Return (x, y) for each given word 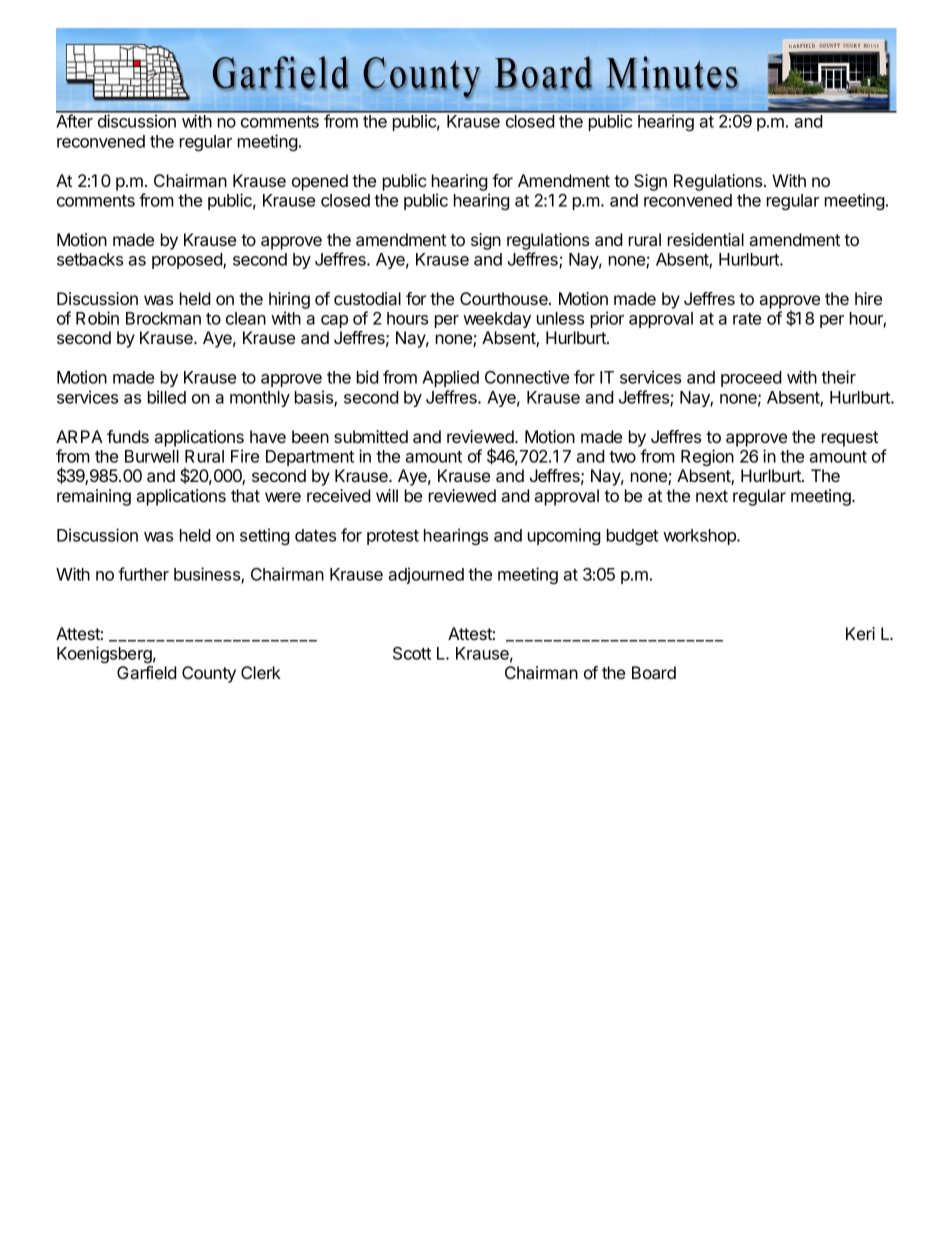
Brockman (163, 318)
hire (868, 298)
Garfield (147, 672)
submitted (371, 436)
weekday (497, 320)
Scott (412, 653)
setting (265, 536)
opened (320, 182)
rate (747, 319)
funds (128, 436)
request (850, 439)
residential (706, 239)
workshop (700, 537)
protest (393, 537)
